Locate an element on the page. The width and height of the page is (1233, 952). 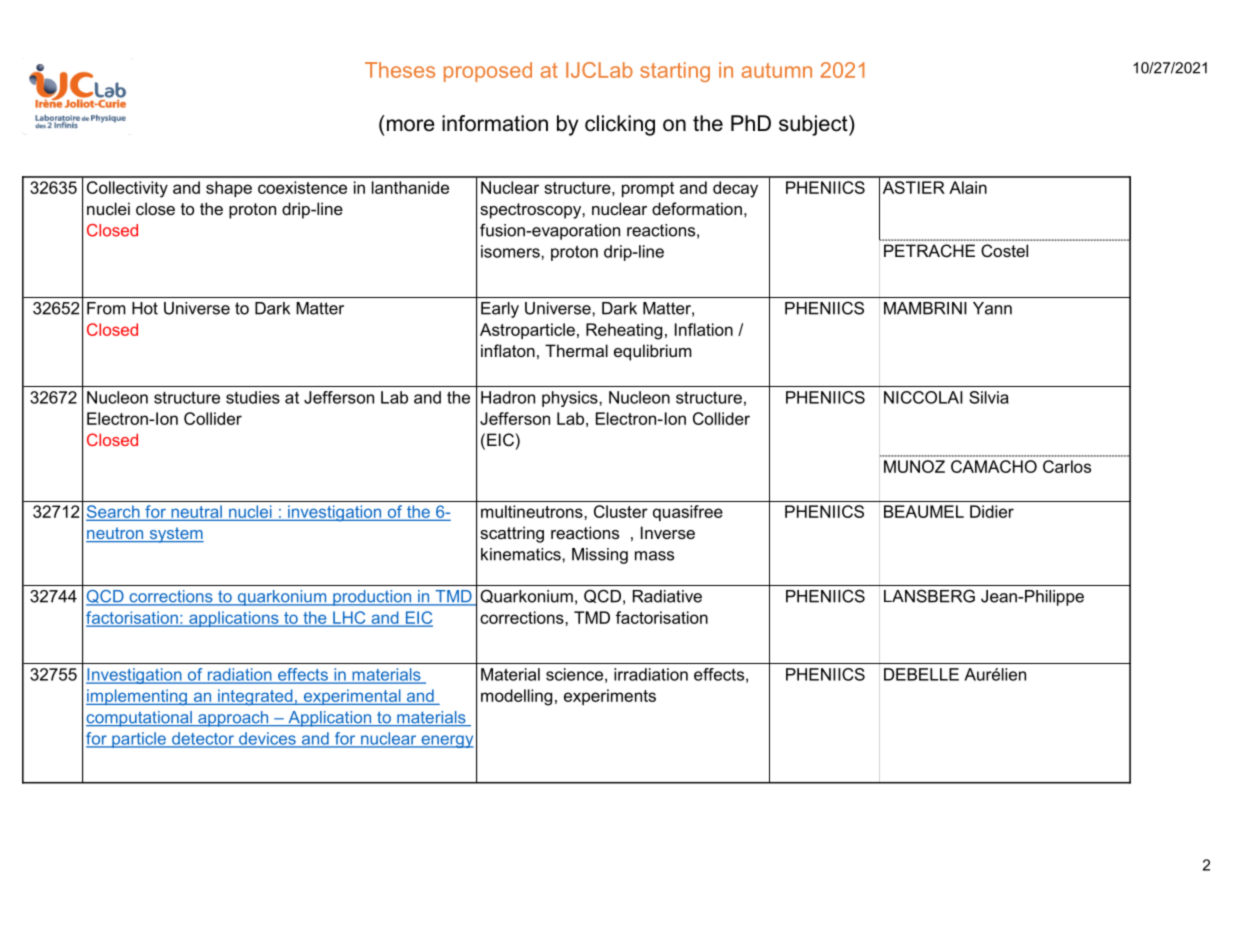
physics is located at coordinates (571, 399).
